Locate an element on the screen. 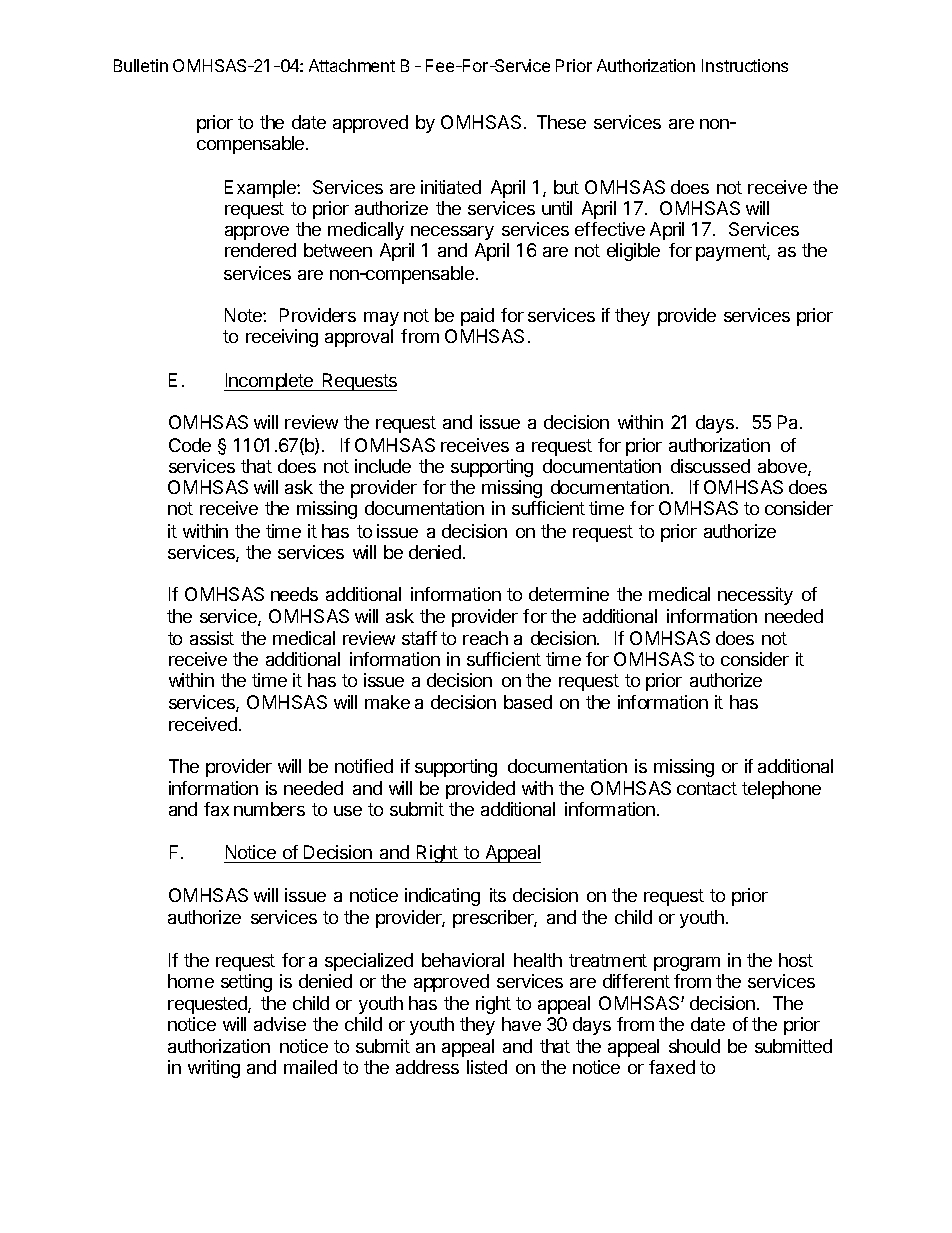  Instructions is located at coordinates (745, 65).
